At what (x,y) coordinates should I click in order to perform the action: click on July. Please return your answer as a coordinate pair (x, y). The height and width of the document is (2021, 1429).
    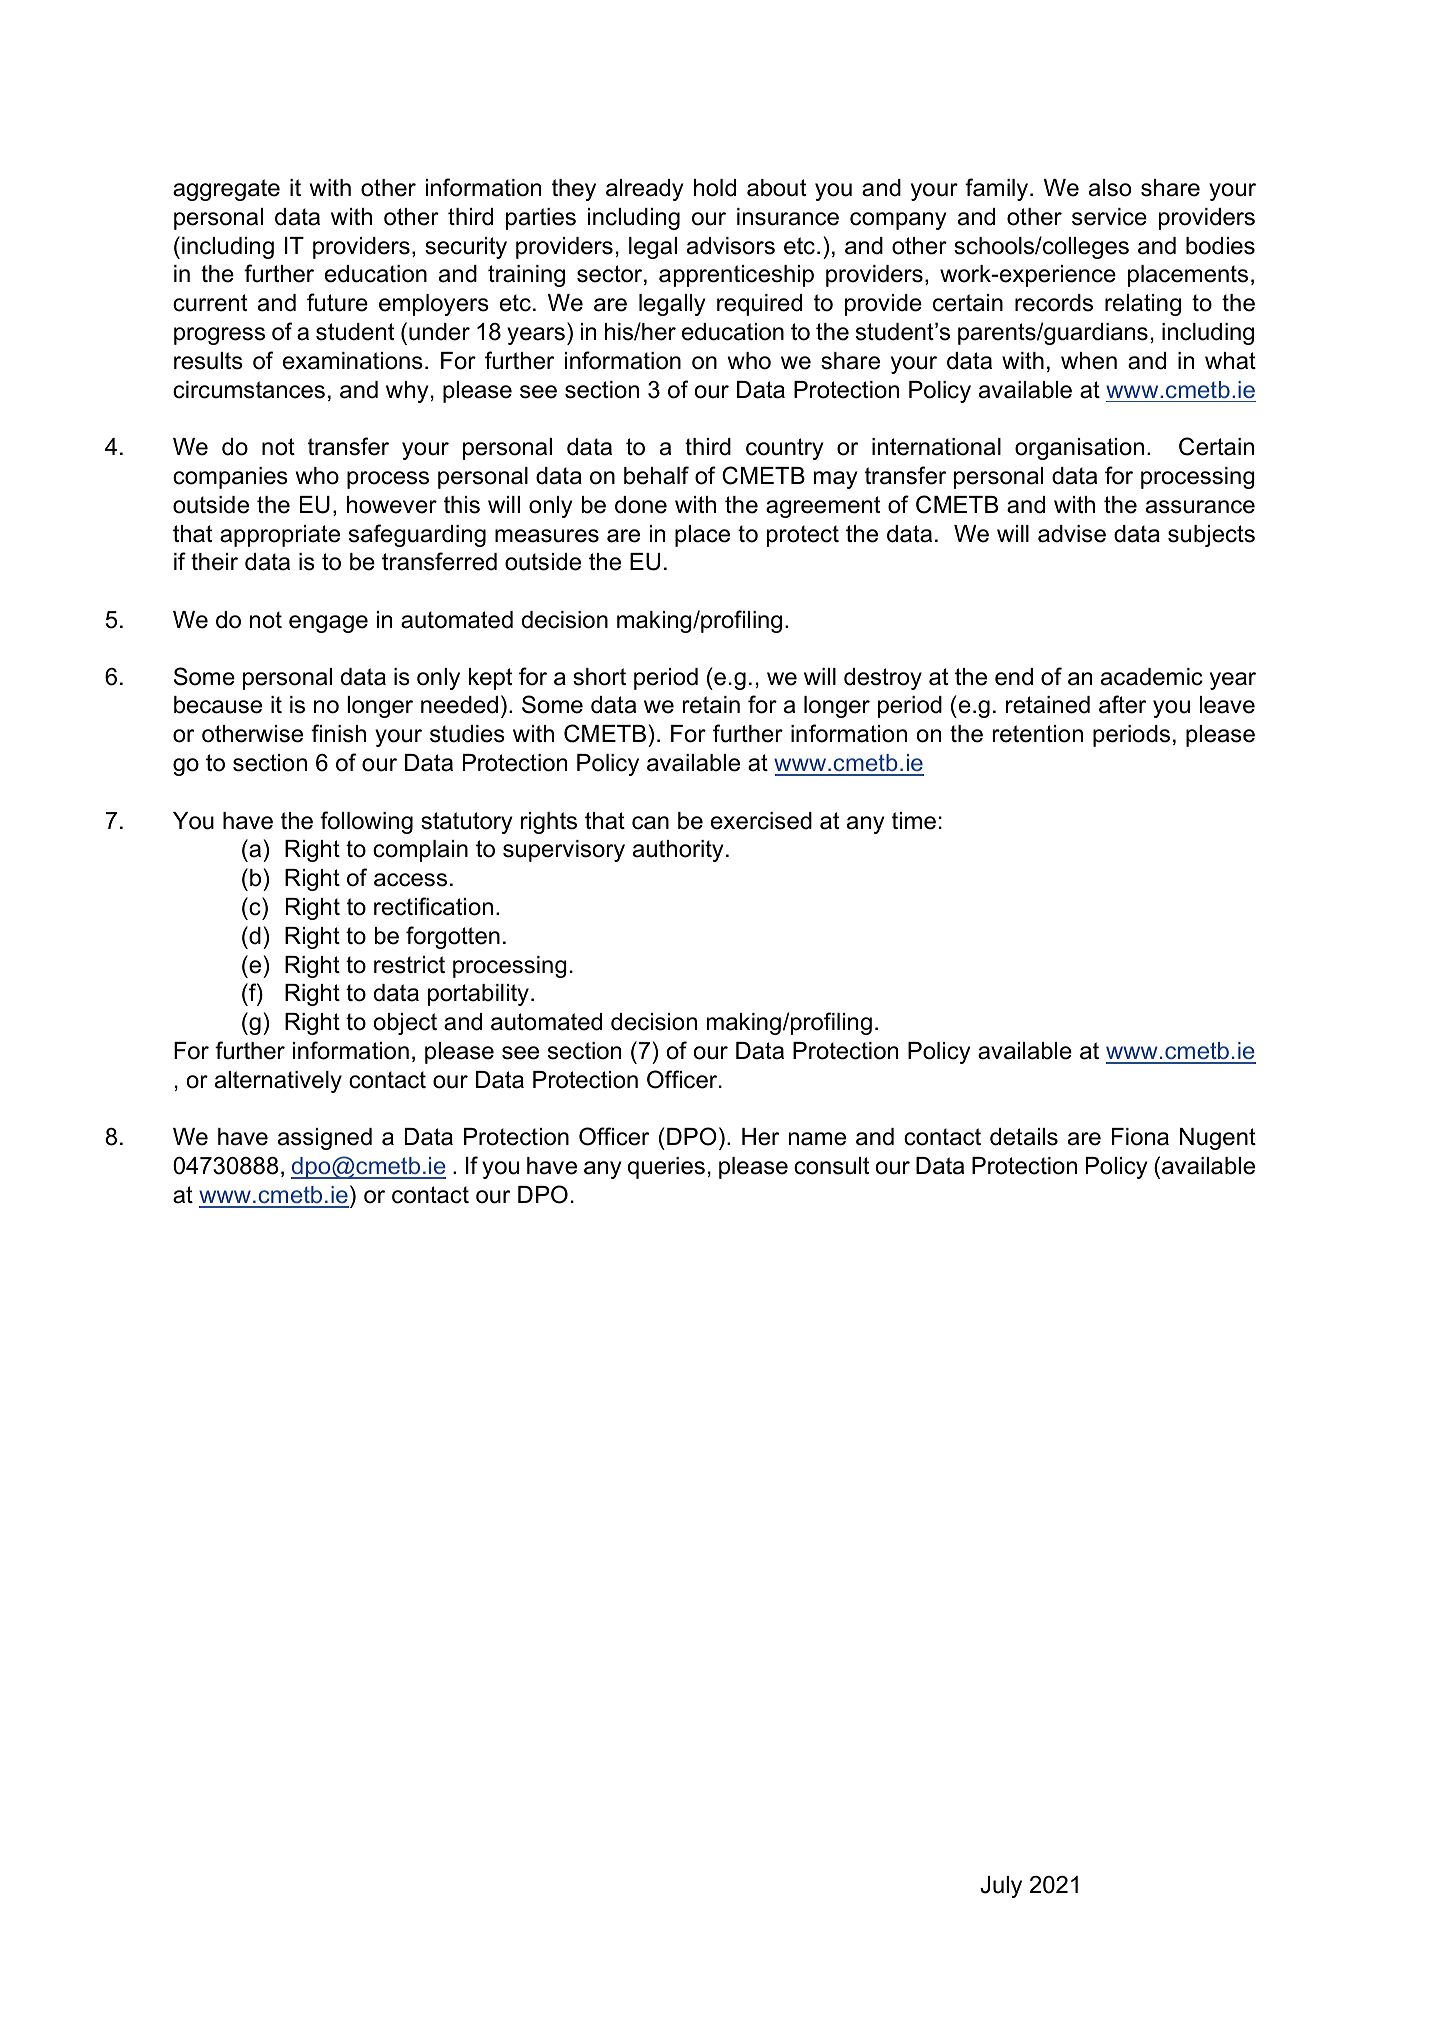
    Looking at the image, I should click on (1001, 1887).
